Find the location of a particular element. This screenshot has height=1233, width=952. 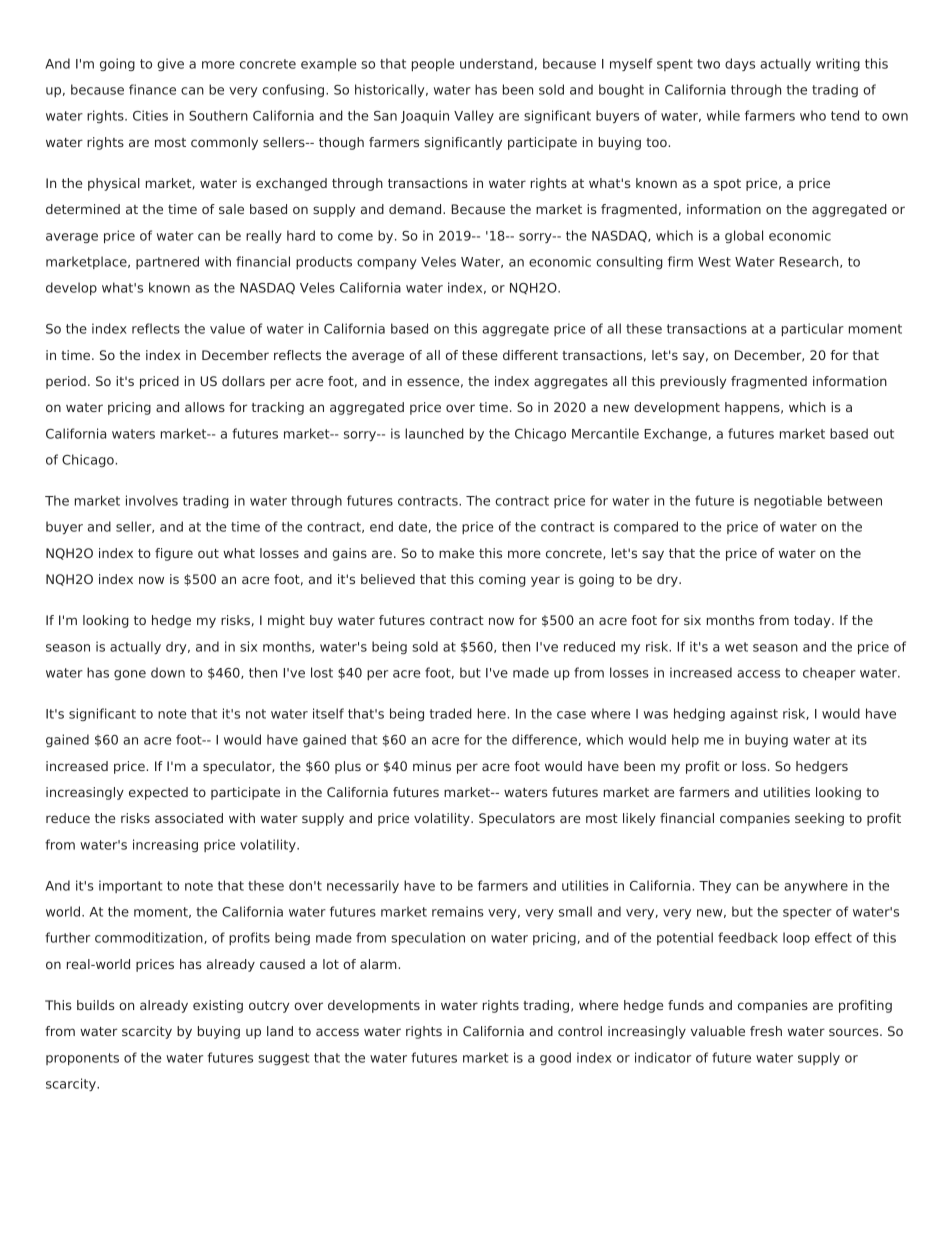

Valley is located at coordinates (474, 116).
